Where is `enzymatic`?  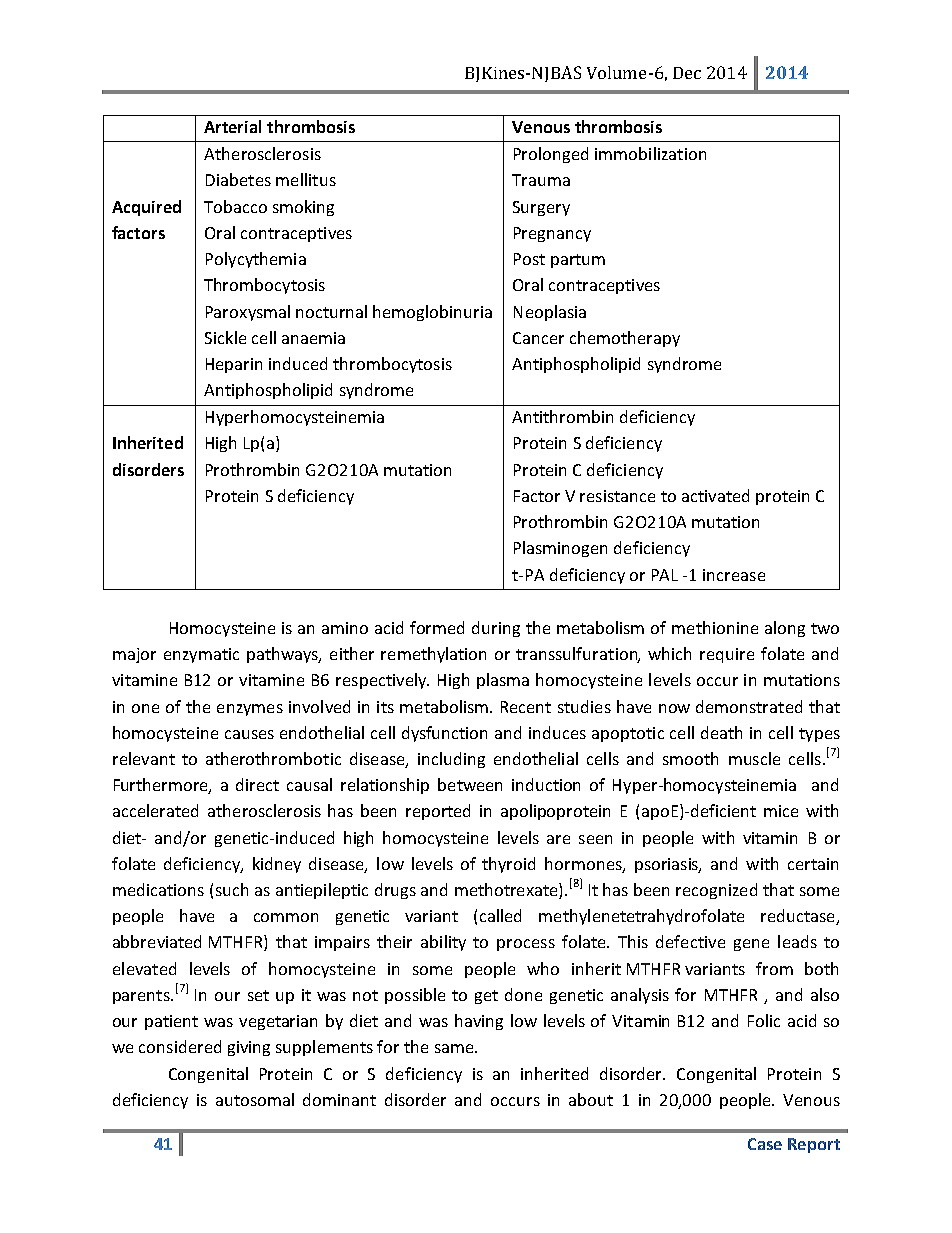 enzymatic is located at coordinates (201, 655).
